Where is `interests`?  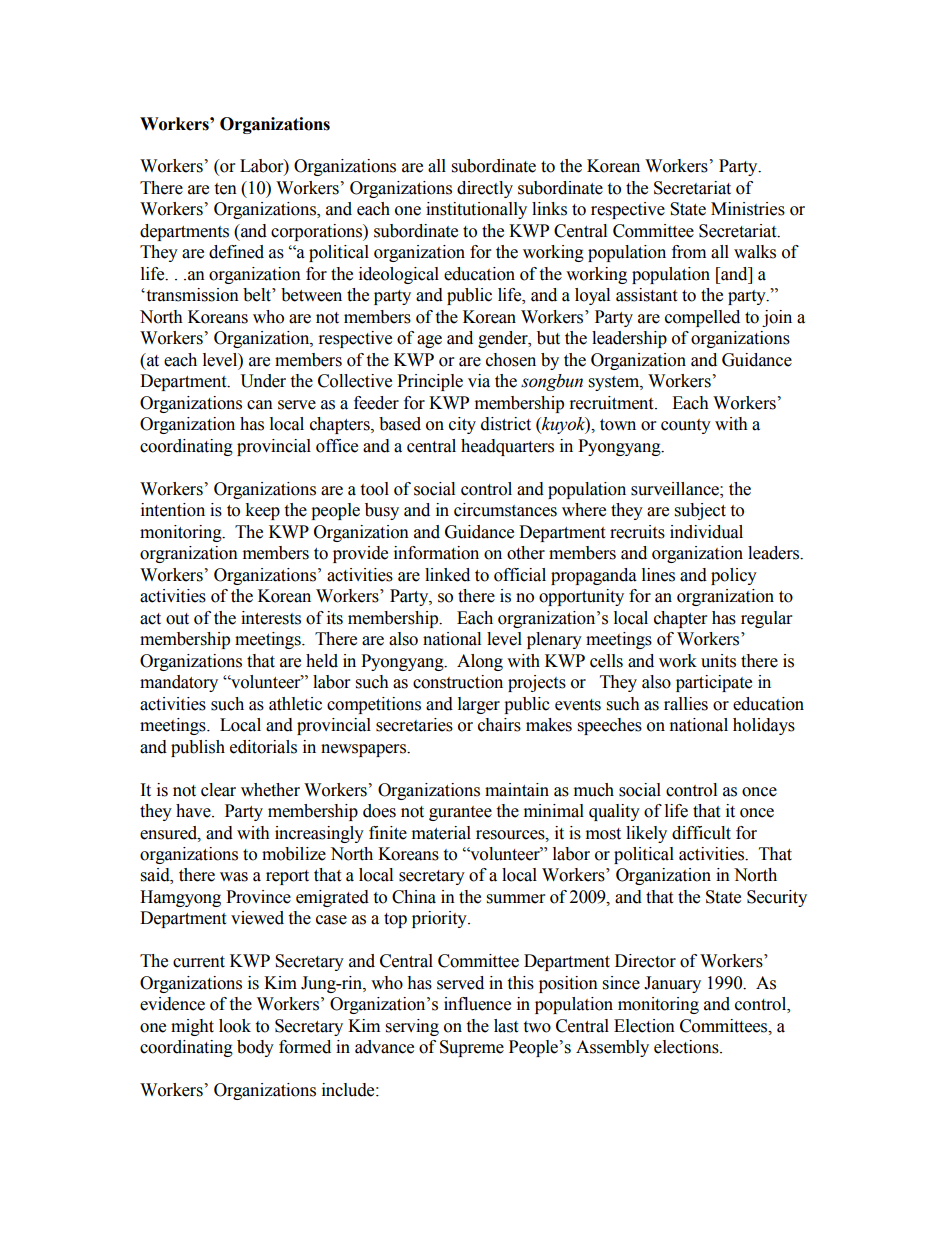
interests is located at coordinates (271, 618).
